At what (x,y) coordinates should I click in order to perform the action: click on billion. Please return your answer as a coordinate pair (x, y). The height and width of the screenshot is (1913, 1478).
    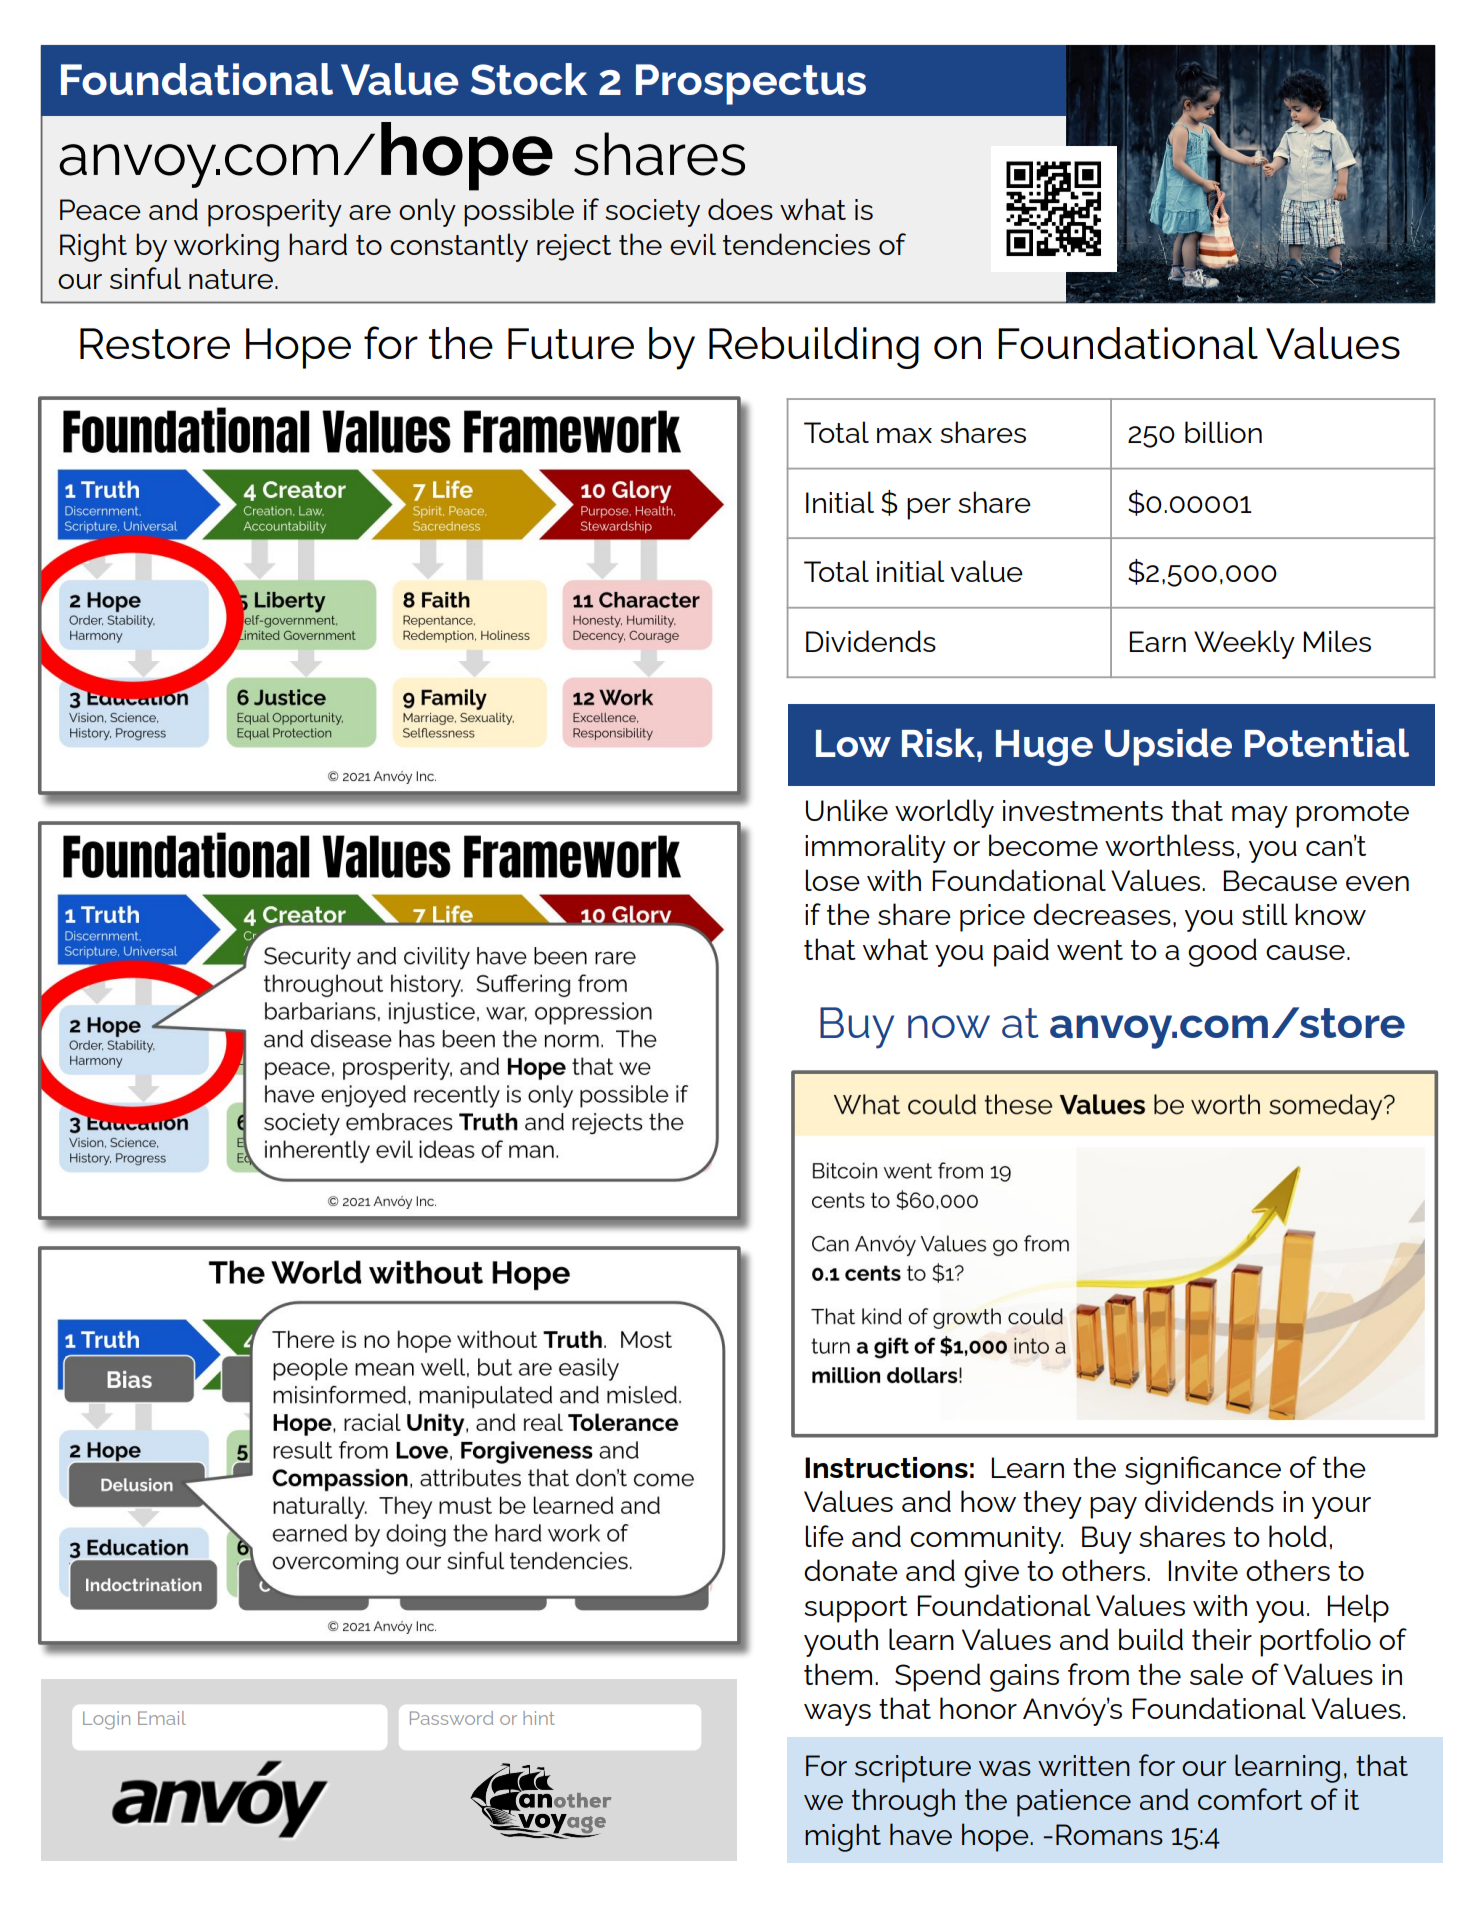
    Looking at the image, I should click on (1223, 432).
